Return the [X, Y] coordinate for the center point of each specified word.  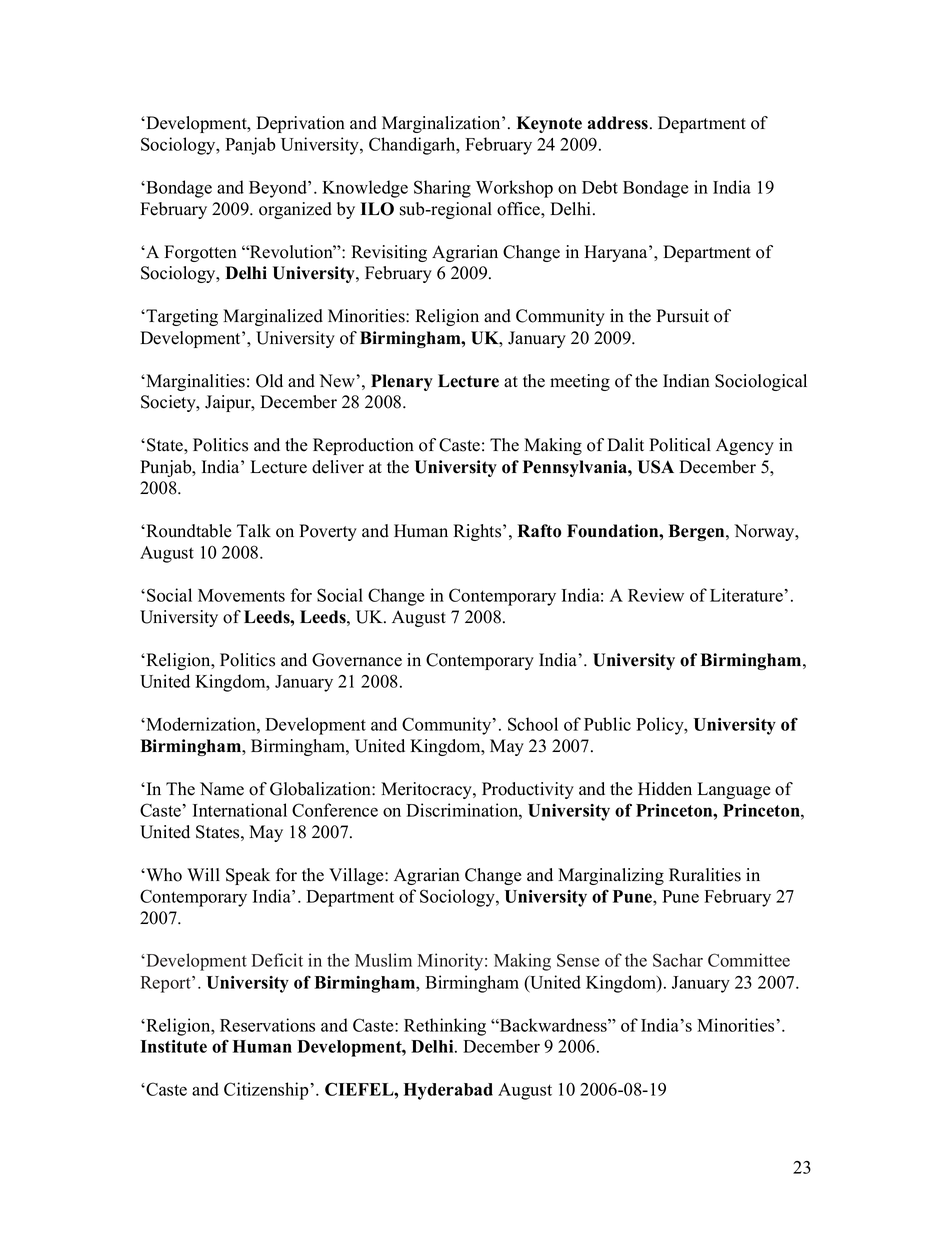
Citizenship [266, 1091]
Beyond [279, 189]
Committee [749, 960]
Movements [241, 595]
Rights [478, 532]
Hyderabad [448, 1091]
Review [656, 595]
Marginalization [442, 124]
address [618, 123]
